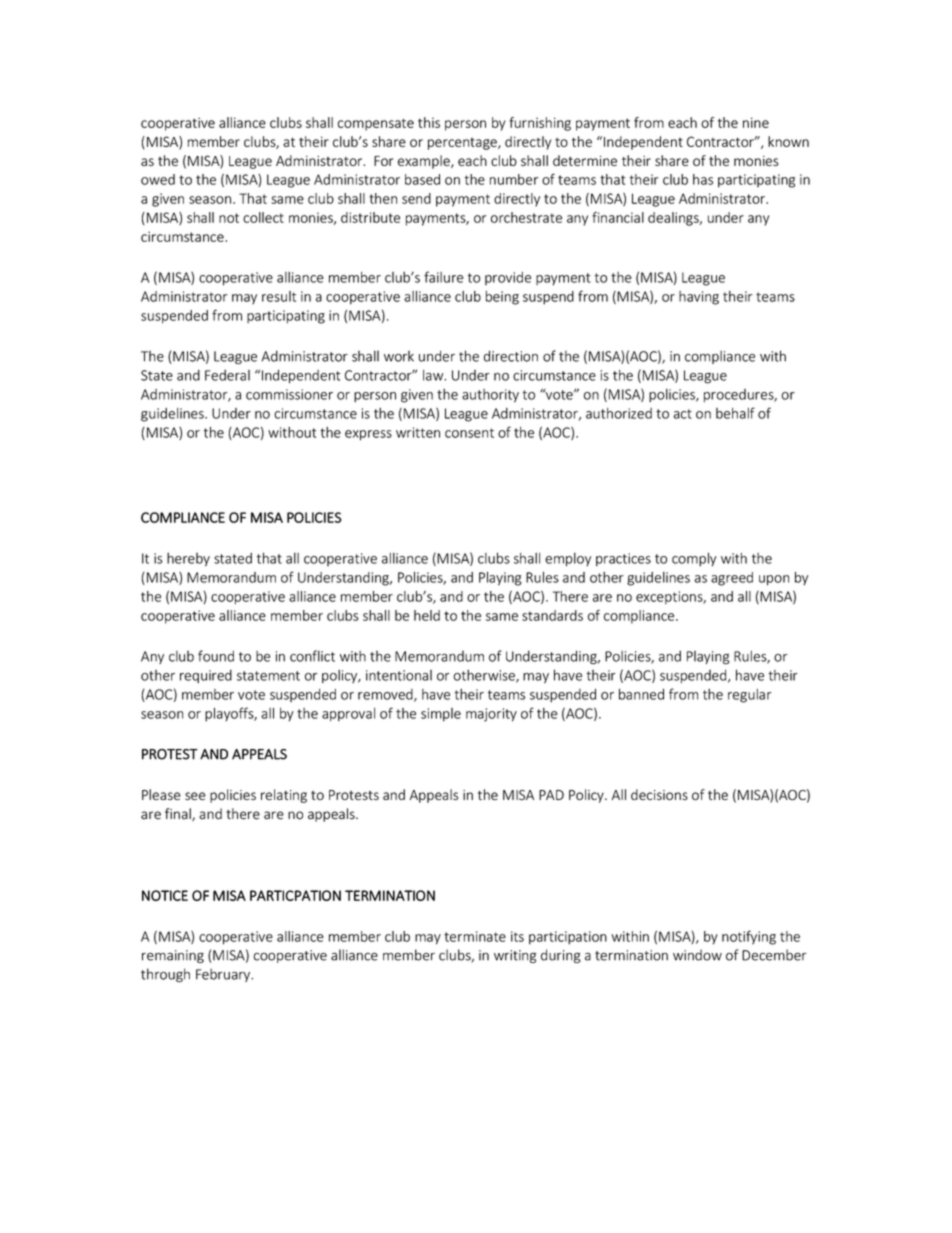 This document has height=1233, width=952. Describe the element at coordinates (158, 179) in the document. I see `owed` at that location.
